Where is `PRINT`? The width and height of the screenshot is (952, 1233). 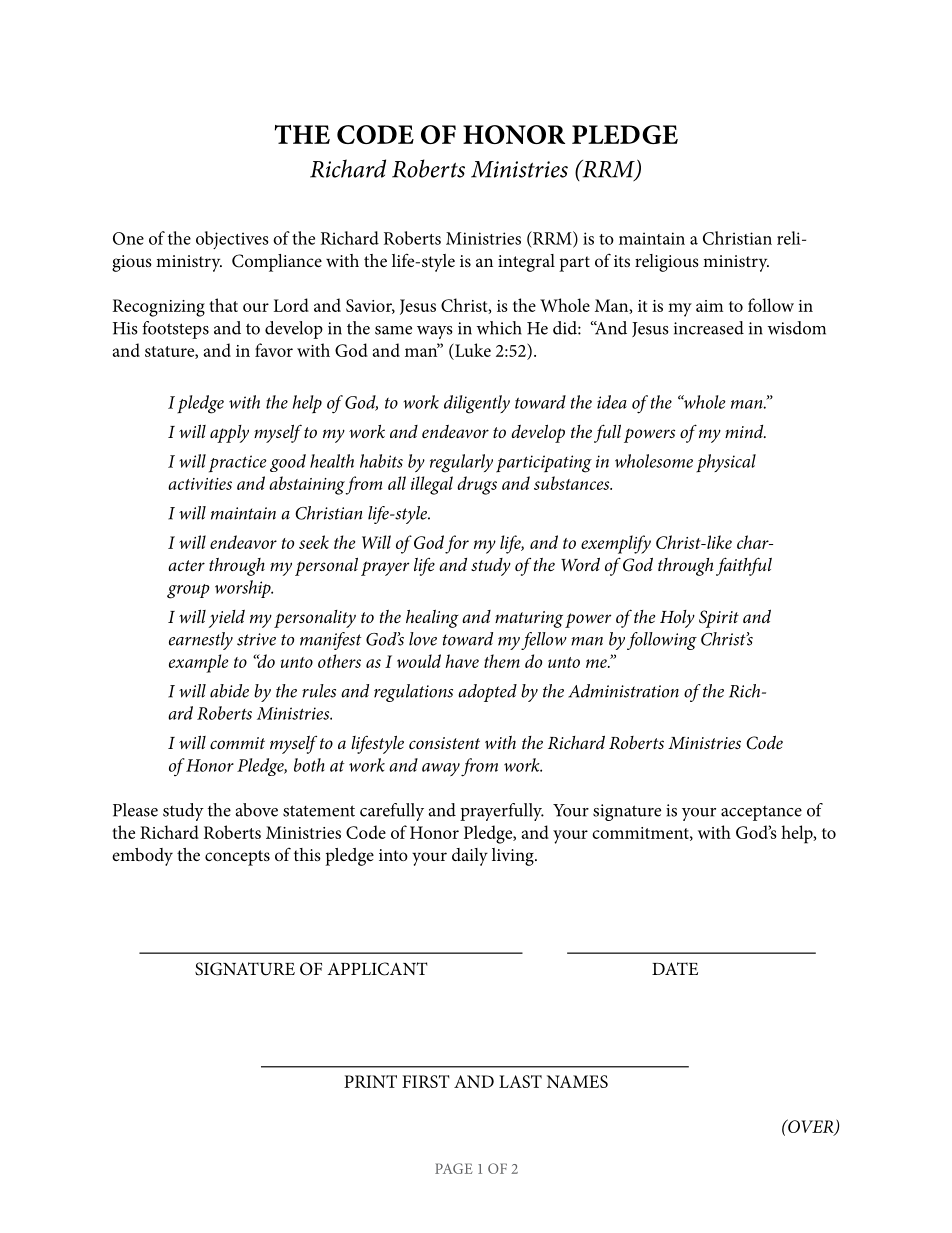
PRINT is located at coordinates (370, 1081).
